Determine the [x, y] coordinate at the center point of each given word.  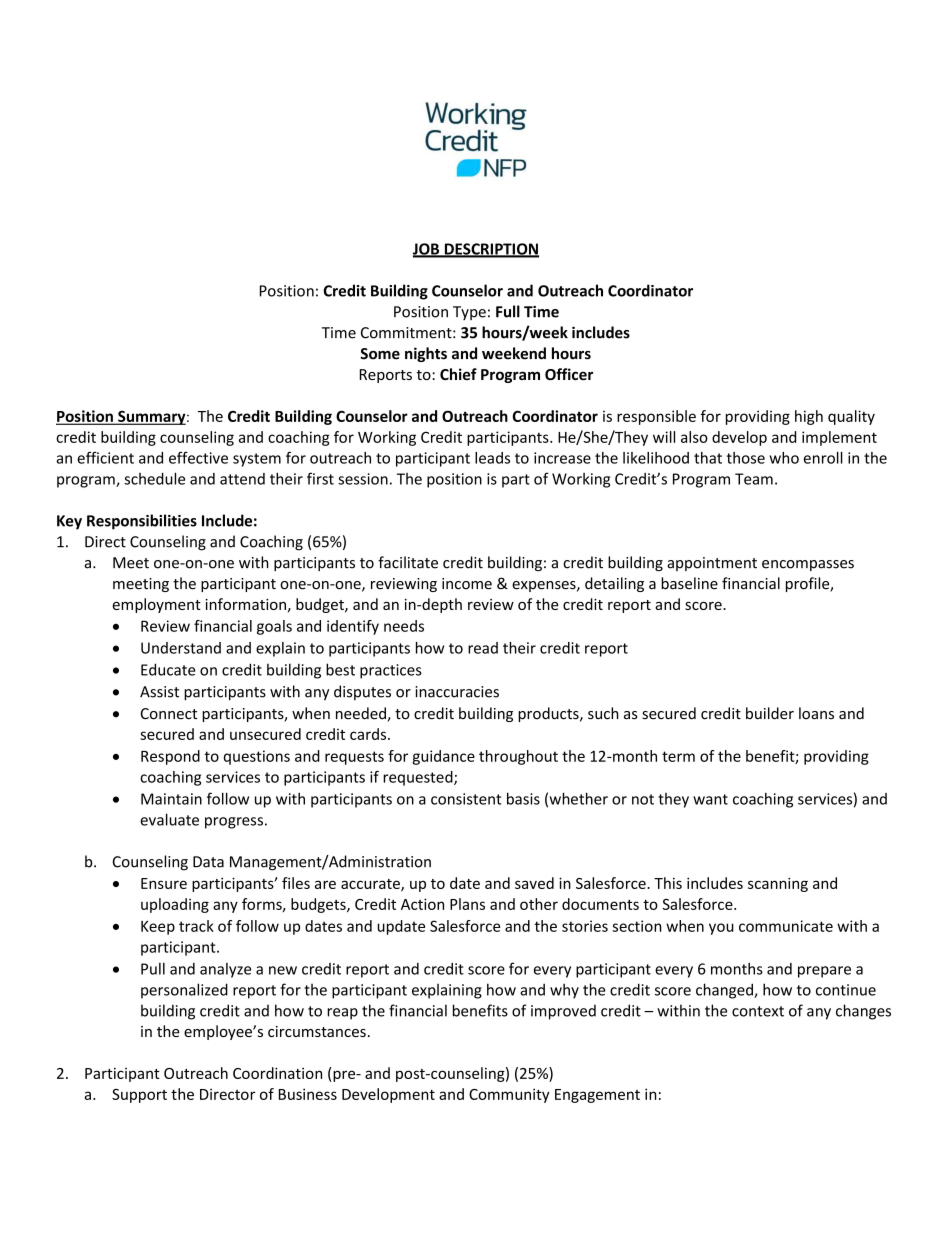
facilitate [408, 562]
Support [139, 1096]
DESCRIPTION [490, 250]
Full [508, 311]
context [758, 1011]
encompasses [808, 565]
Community [509, 1095]
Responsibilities [142, 522]
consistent [466, 799]
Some [380, 354]
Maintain [171, 799]
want [710, 799]
